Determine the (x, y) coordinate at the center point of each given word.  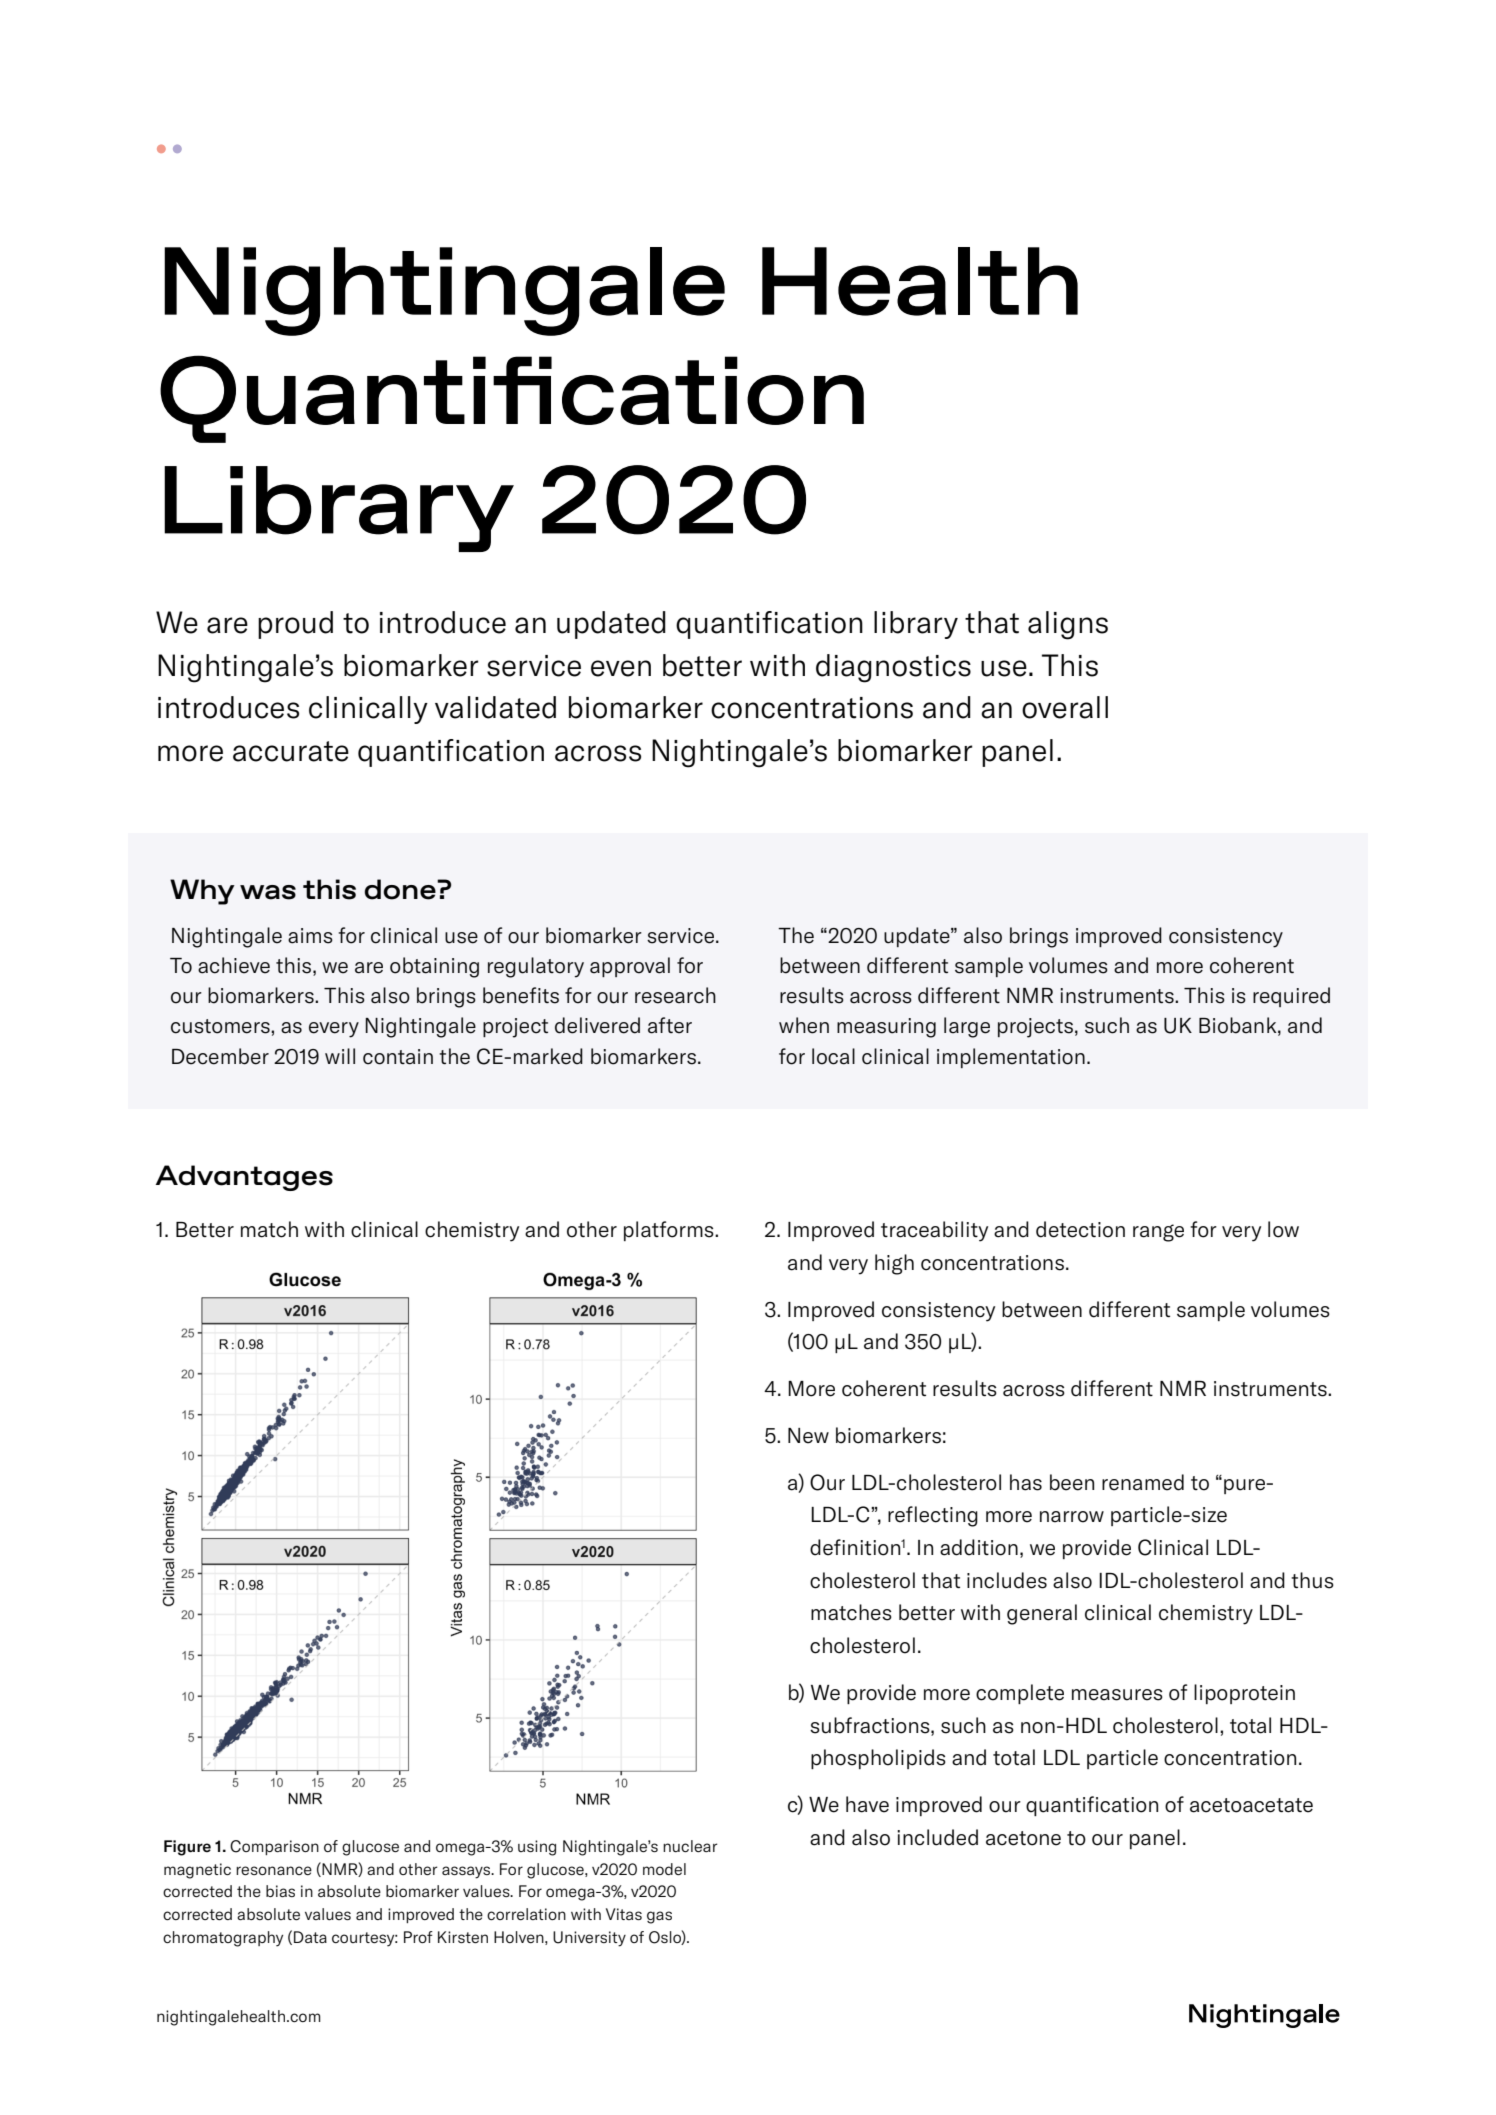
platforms (670, 1231)
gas (659, 1917)
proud (295, 625)
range (1158, 1233)
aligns (1068, 625)
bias (280, 1891)
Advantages (244, 1178)
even (621, 668)
